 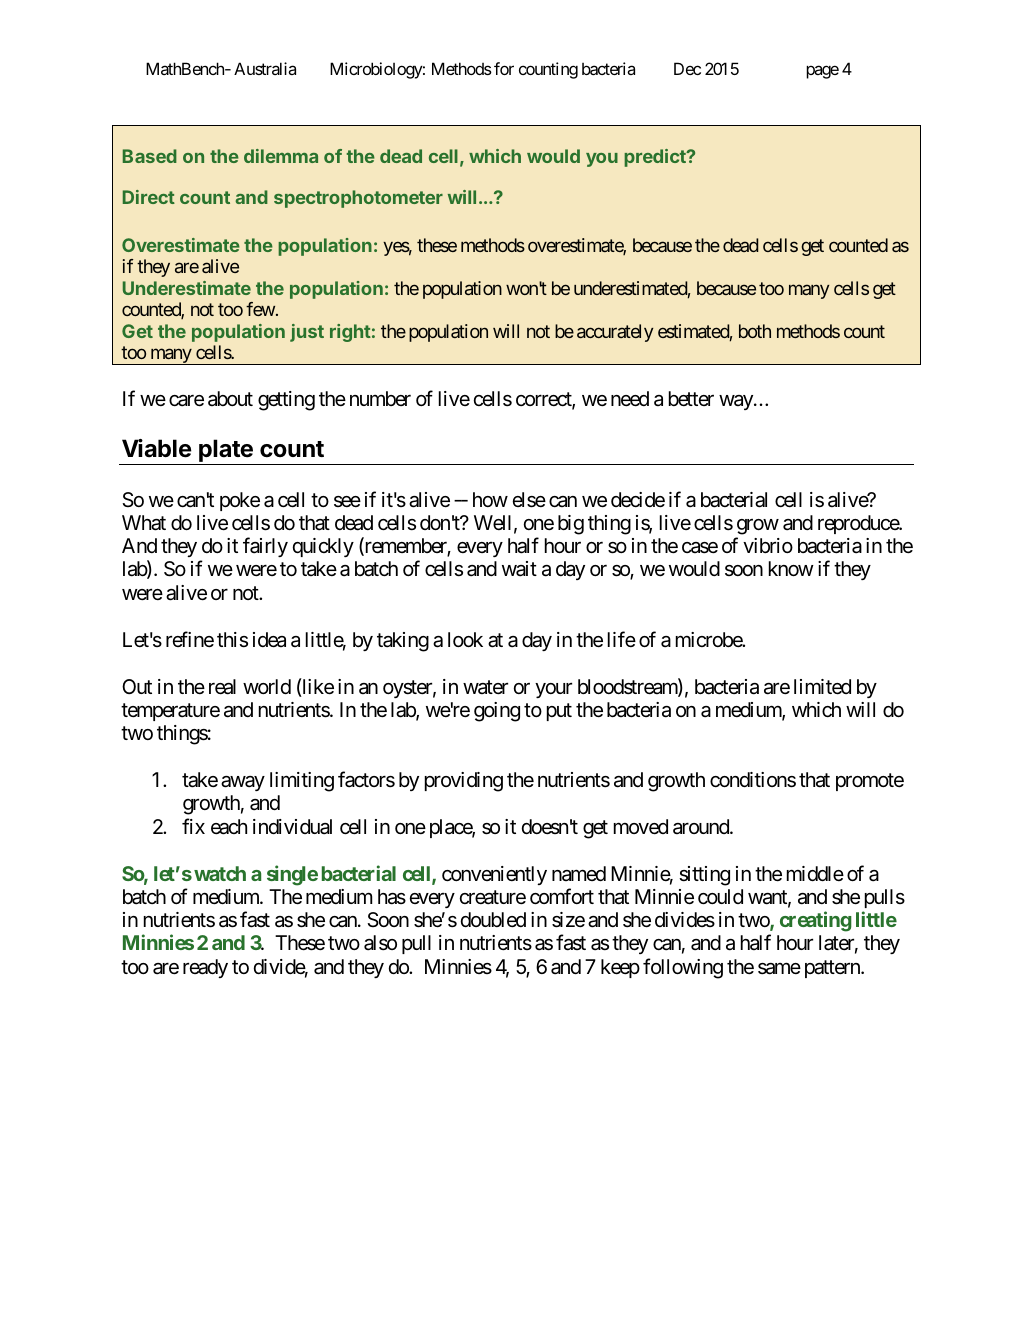 What do you see at coordinates (493, 920) in the screenshot?
I see `doubled` at bounding box center [493, 920].
